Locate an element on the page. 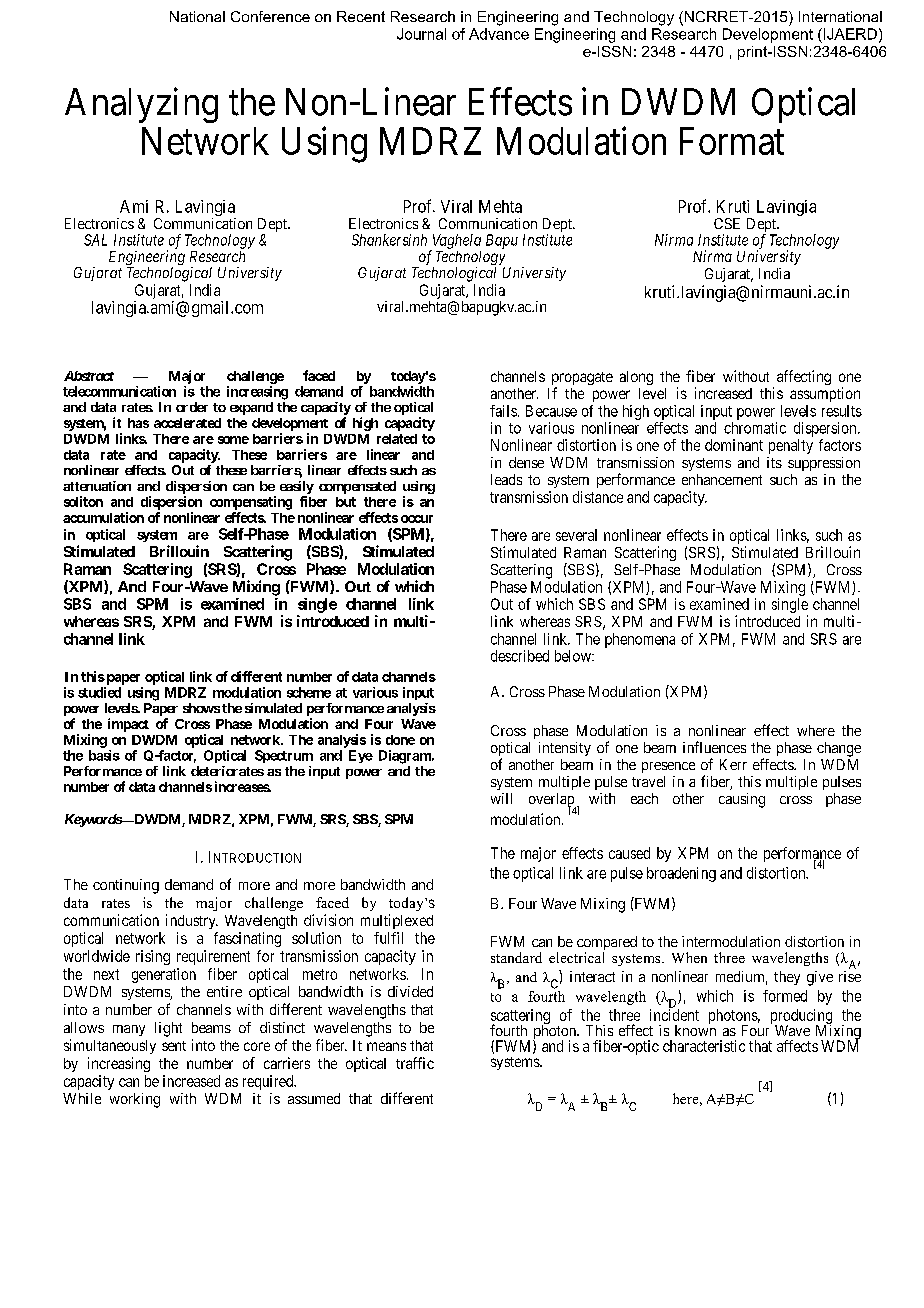 This image has width=924, height=1308. accumulation is located at coordinates (103, 517).
